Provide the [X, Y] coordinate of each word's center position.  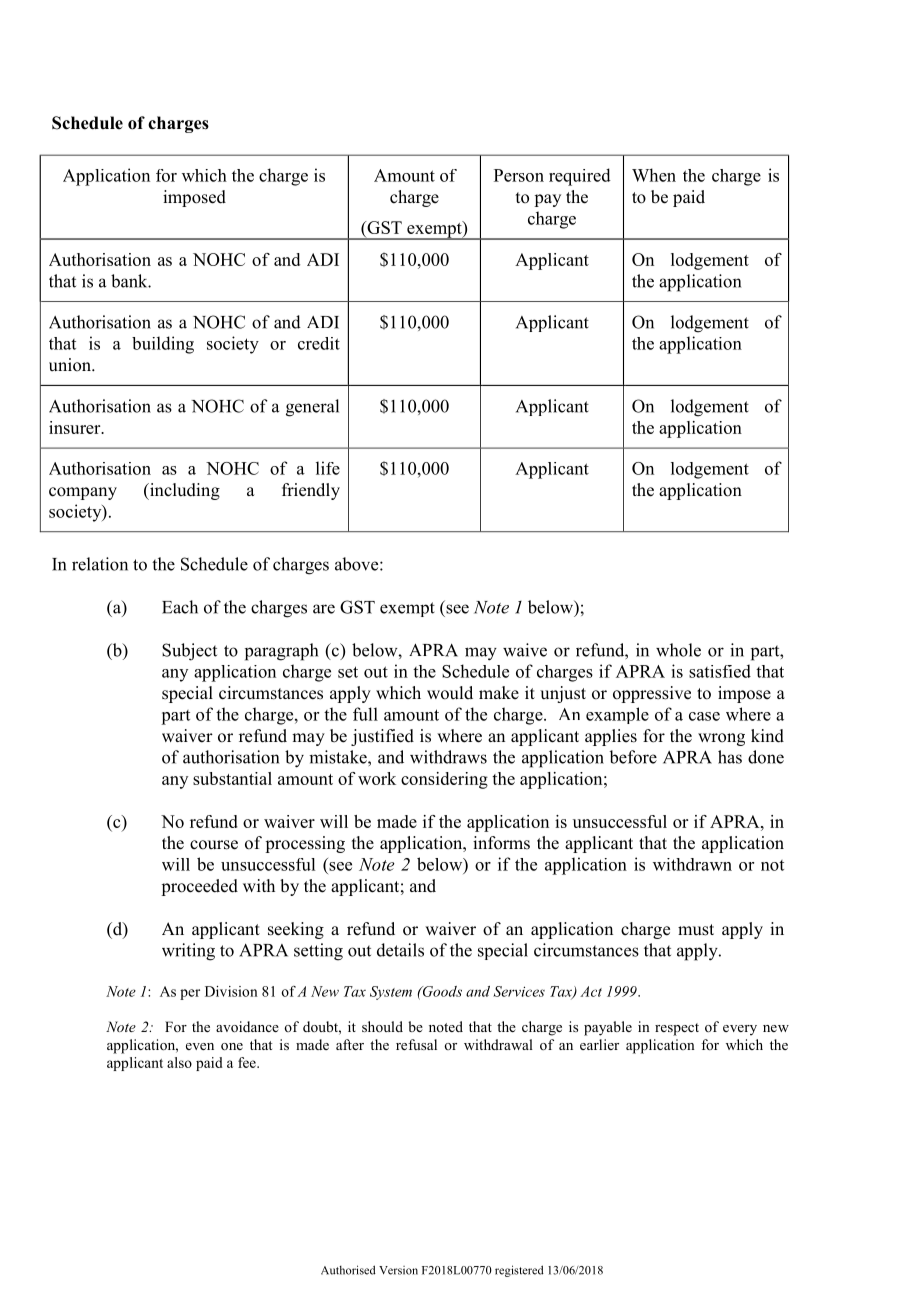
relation [100, 564]
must [696, 930]
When [654, 175]
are [324, 609]
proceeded [199, 887]
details [400, 950]
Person [519, 175]
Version [398, 1270]
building [163, 345]
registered [519, 1271]
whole [678, 650]
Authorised [348, 1270]
